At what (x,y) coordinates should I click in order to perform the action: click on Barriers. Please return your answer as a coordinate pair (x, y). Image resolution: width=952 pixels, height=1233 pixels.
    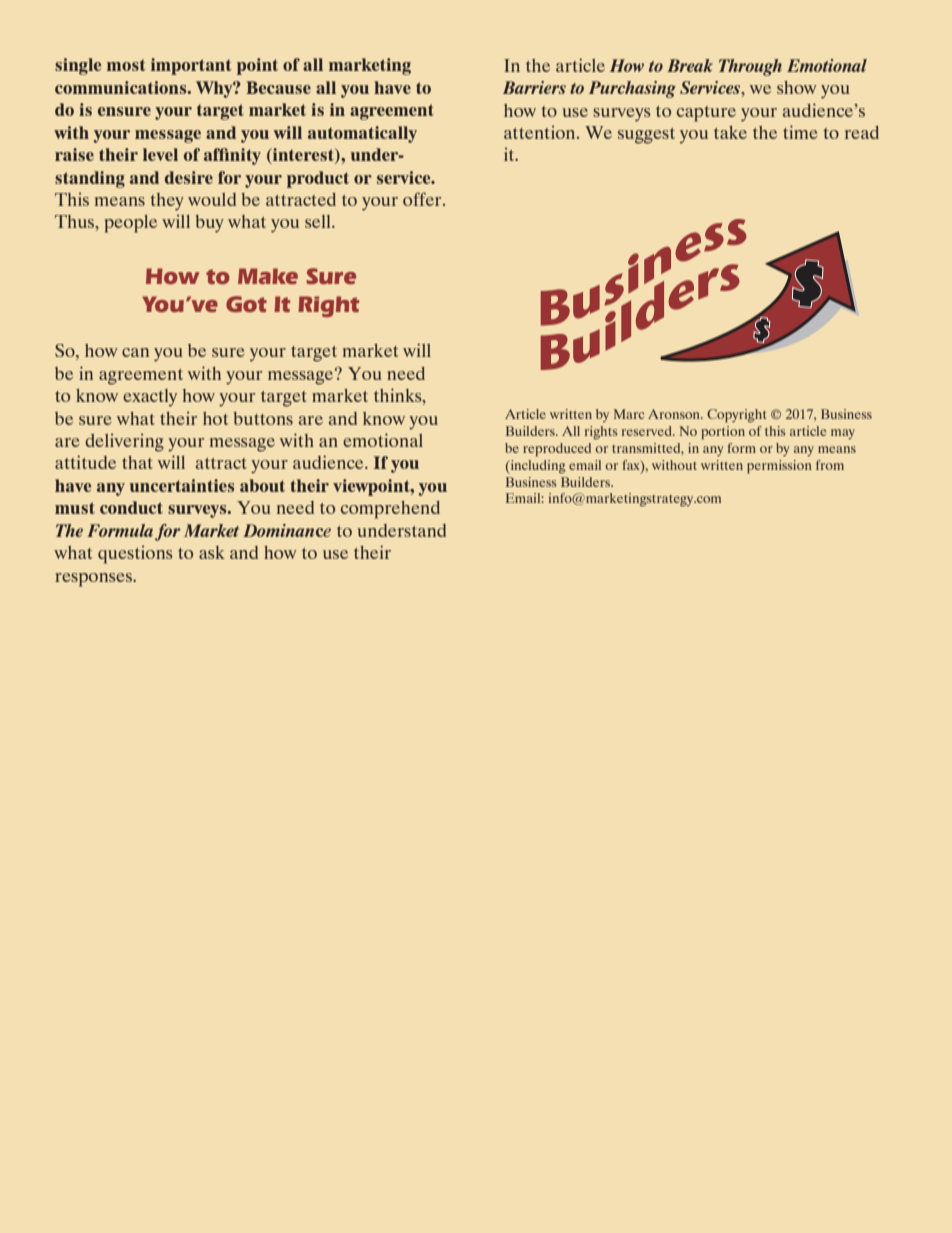
    Looking at the image, I should click on (534, 87).
